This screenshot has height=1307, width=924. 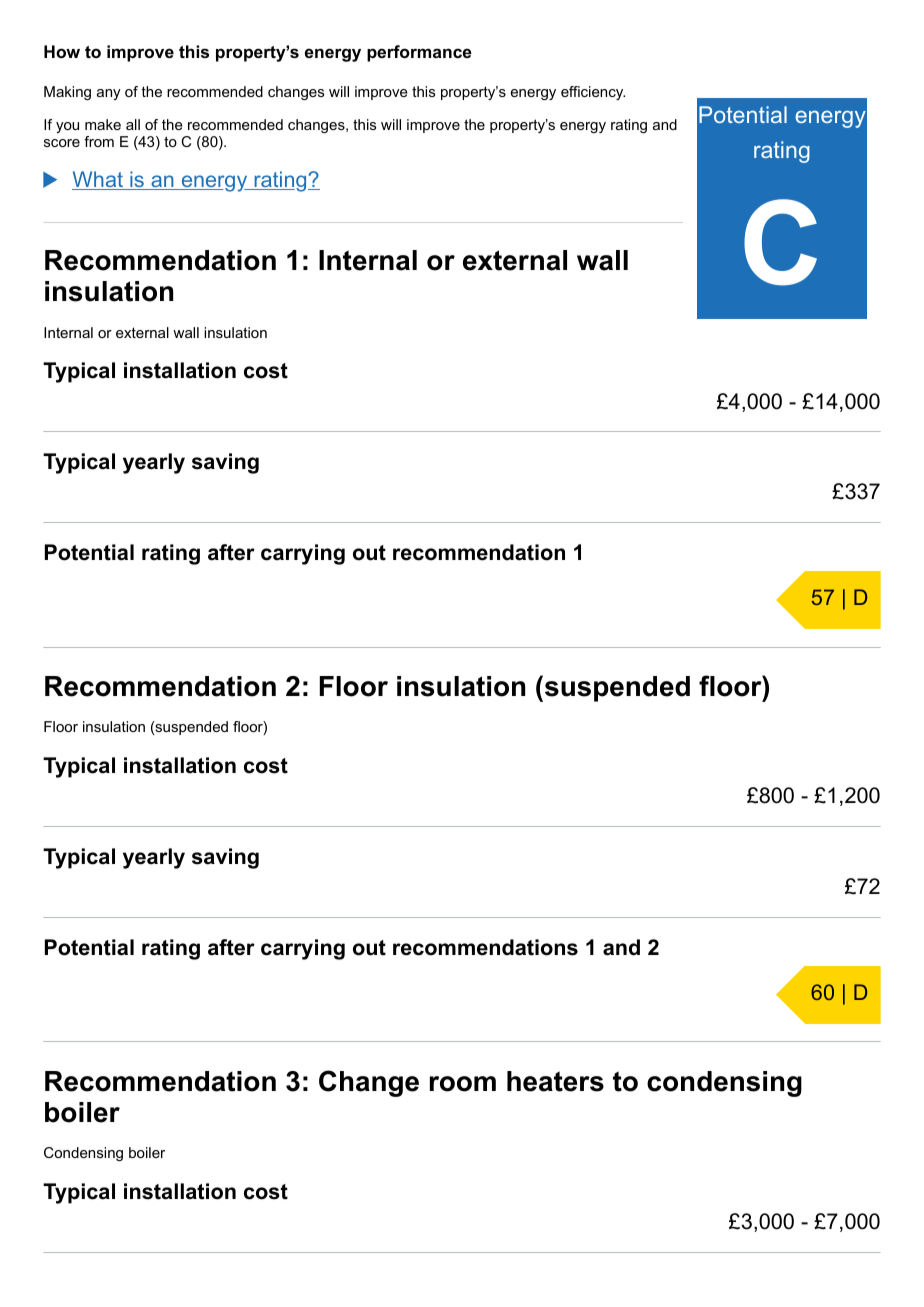 I want to click on room, so click(x=463, y=1084).
